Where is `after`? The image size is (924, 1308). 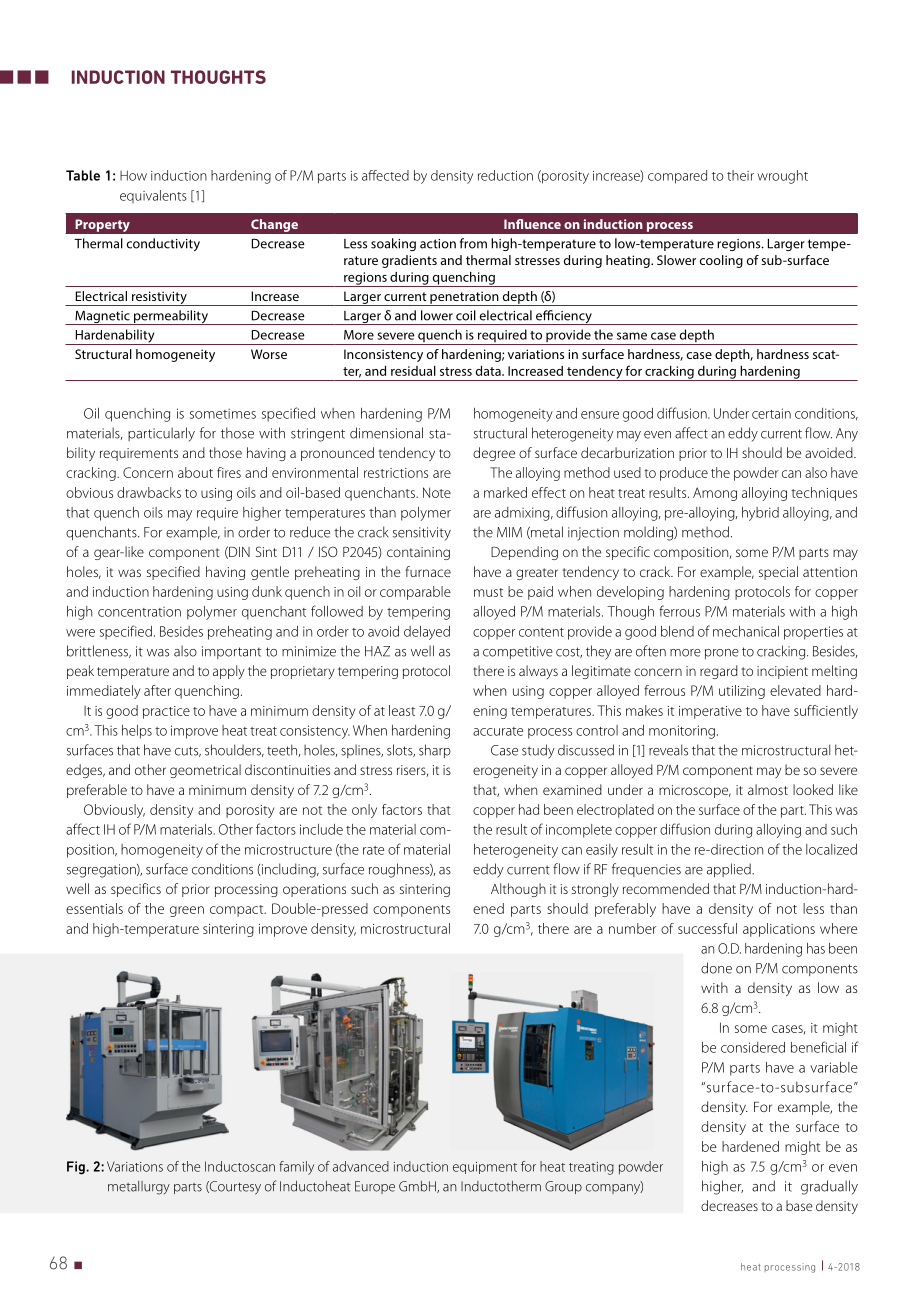
after is located at coordinates (157, 690).
